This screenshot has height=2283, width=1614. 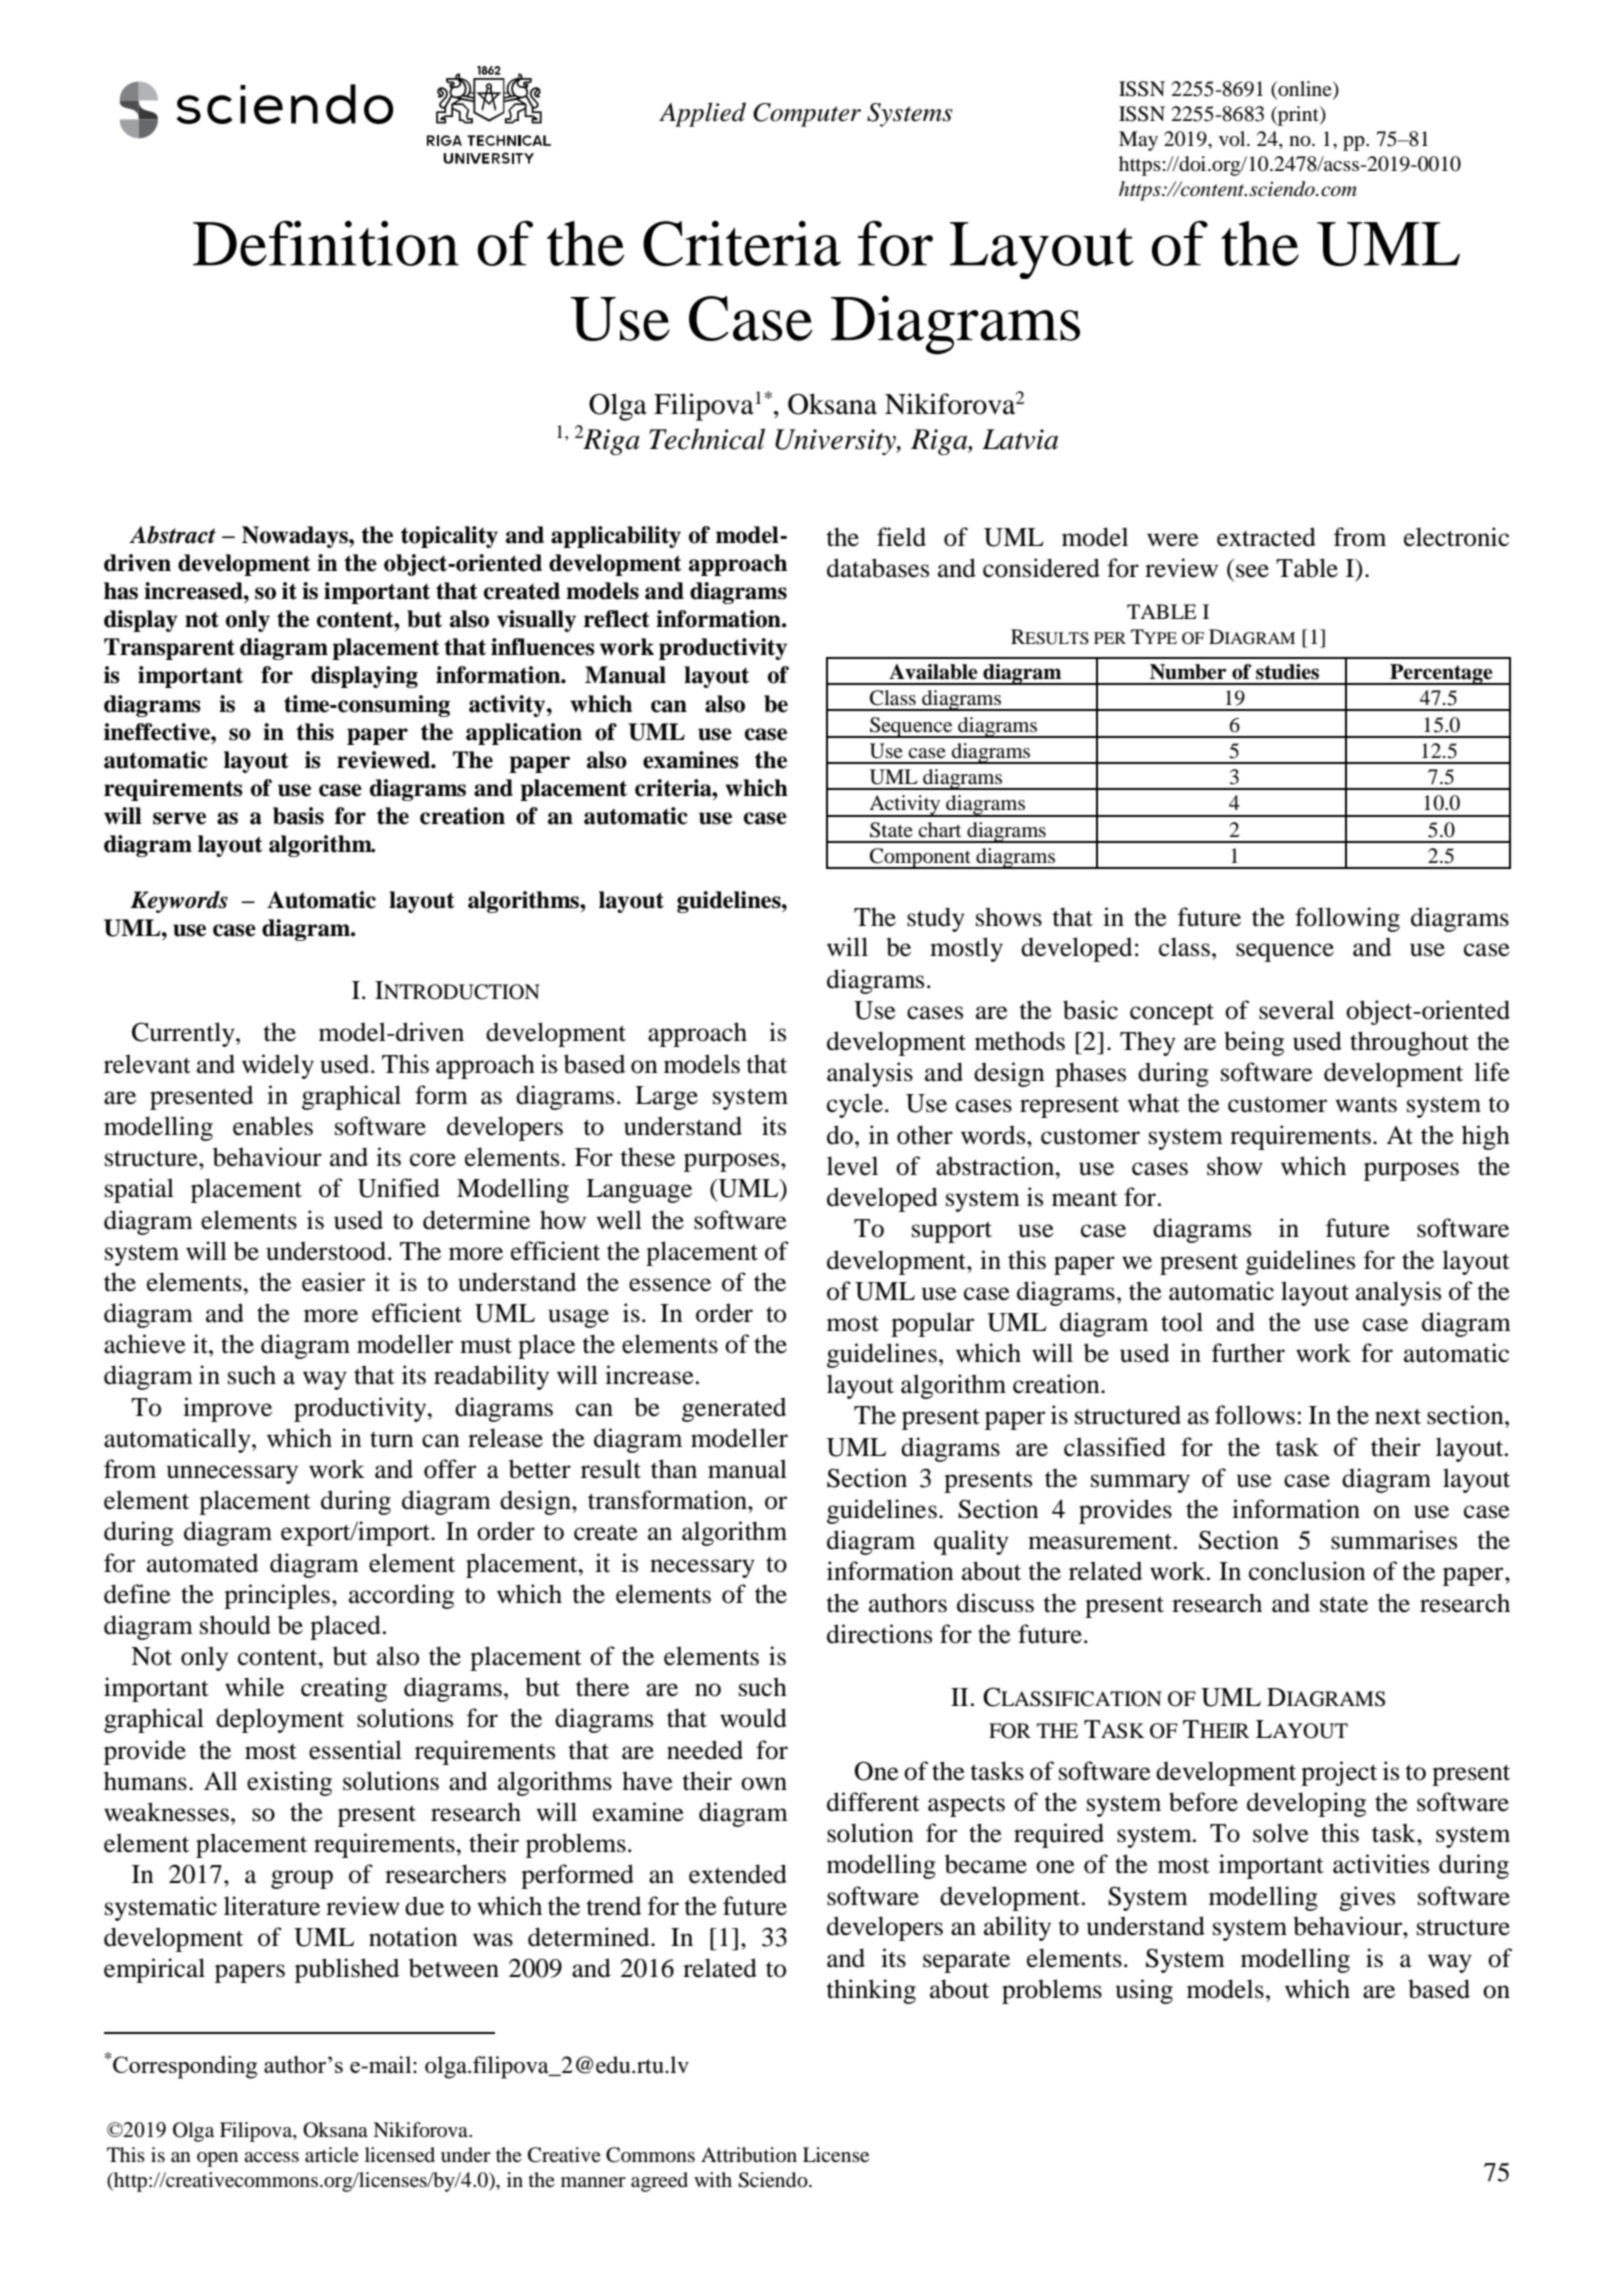 What do you see at coordinates (298, 816) in the screenshot?
I see `basis` at bounding box center [298, 816].
